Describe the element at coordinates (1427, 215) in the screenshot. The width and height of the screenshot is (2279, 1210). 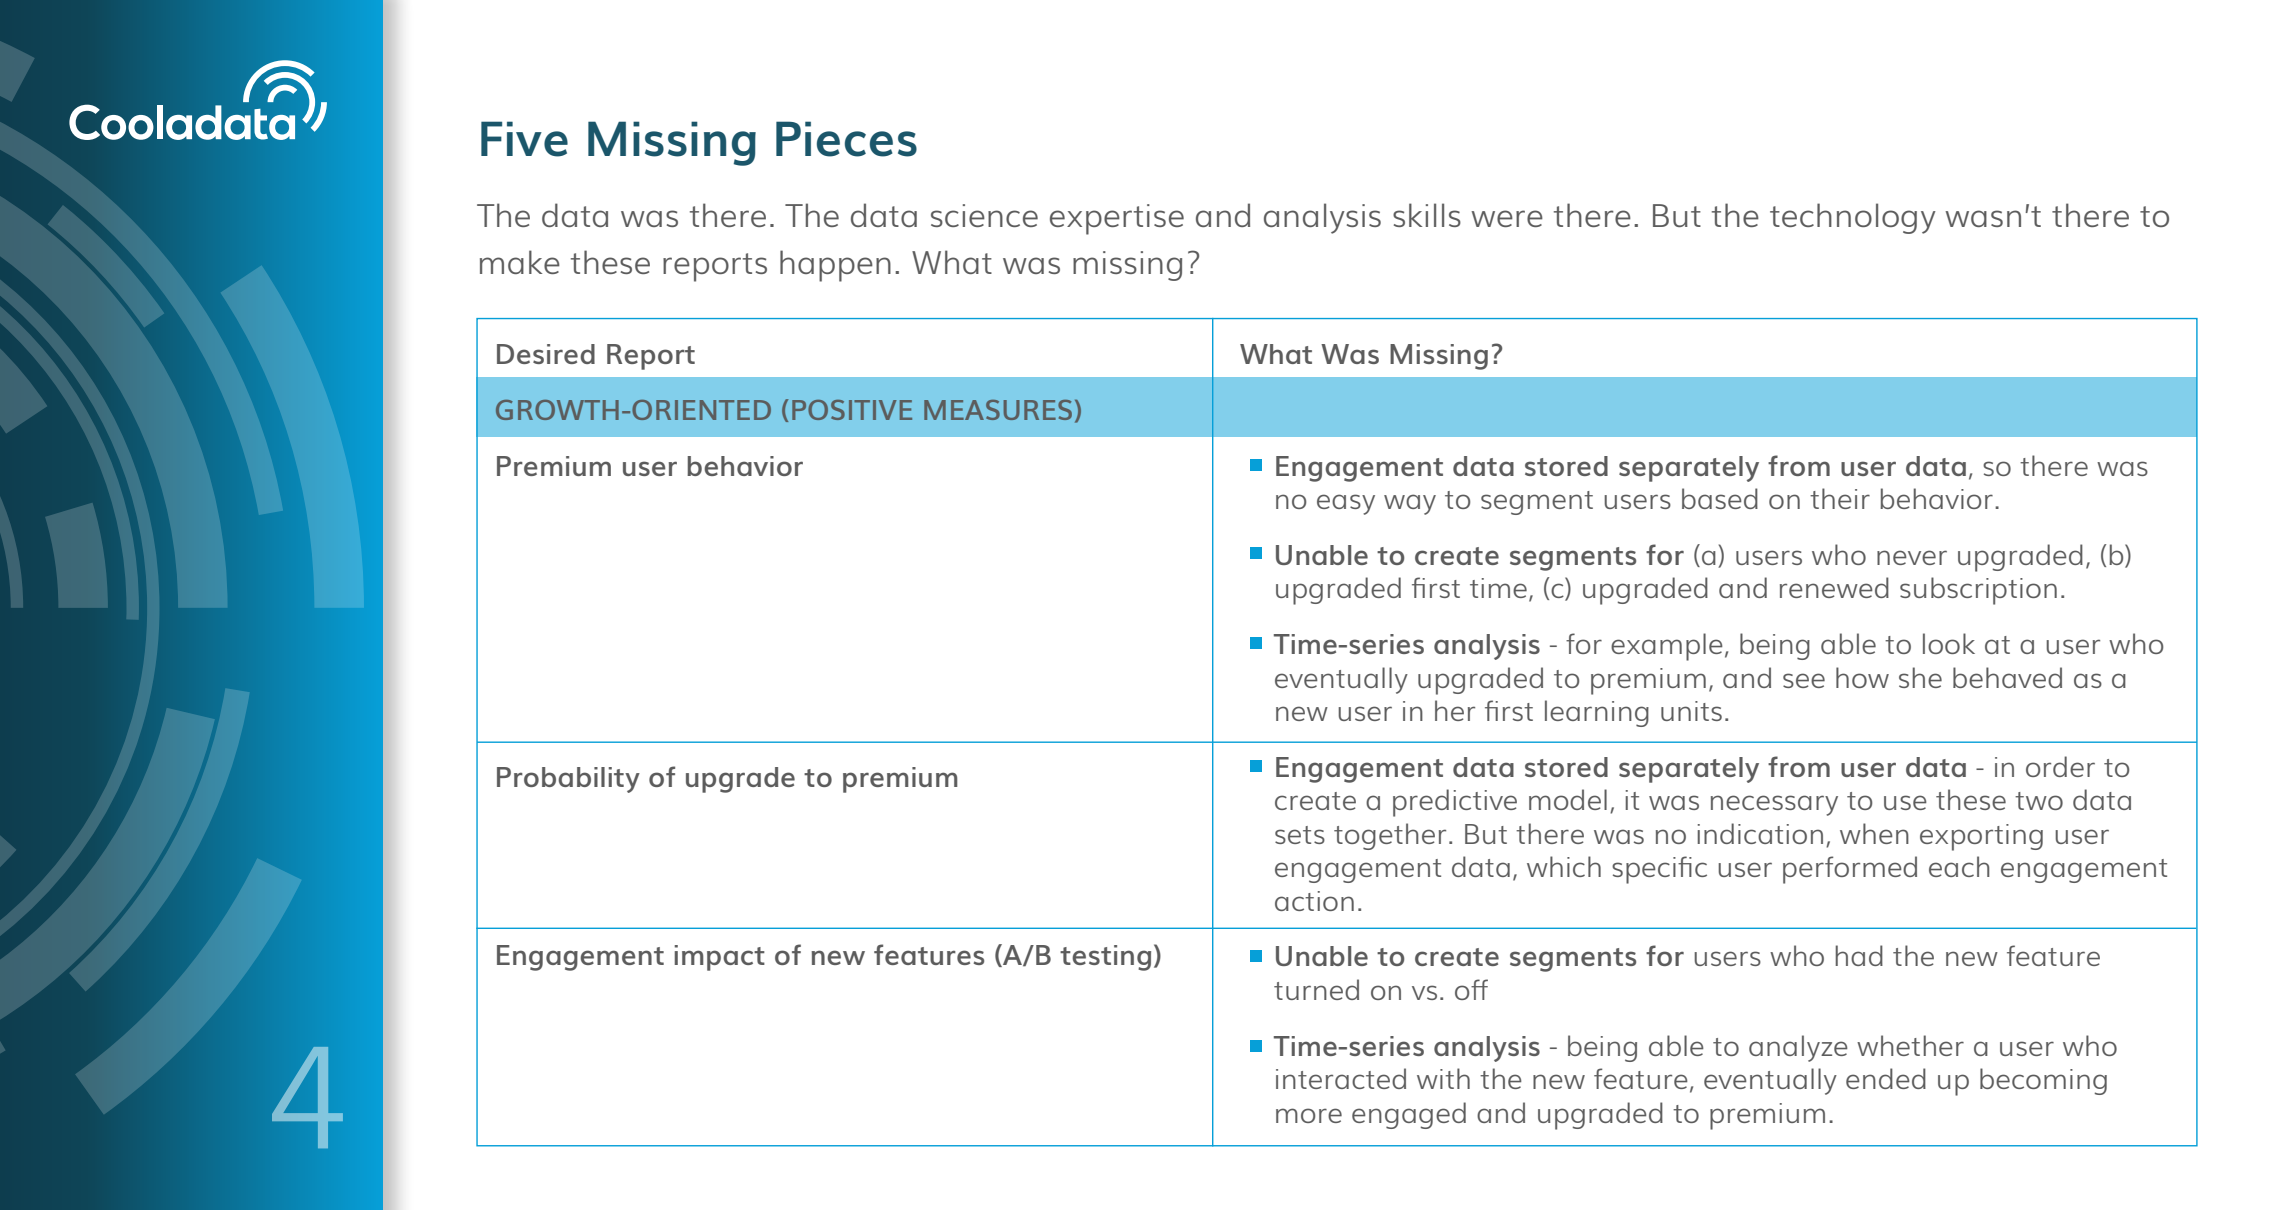
I see `skills` at that location.
